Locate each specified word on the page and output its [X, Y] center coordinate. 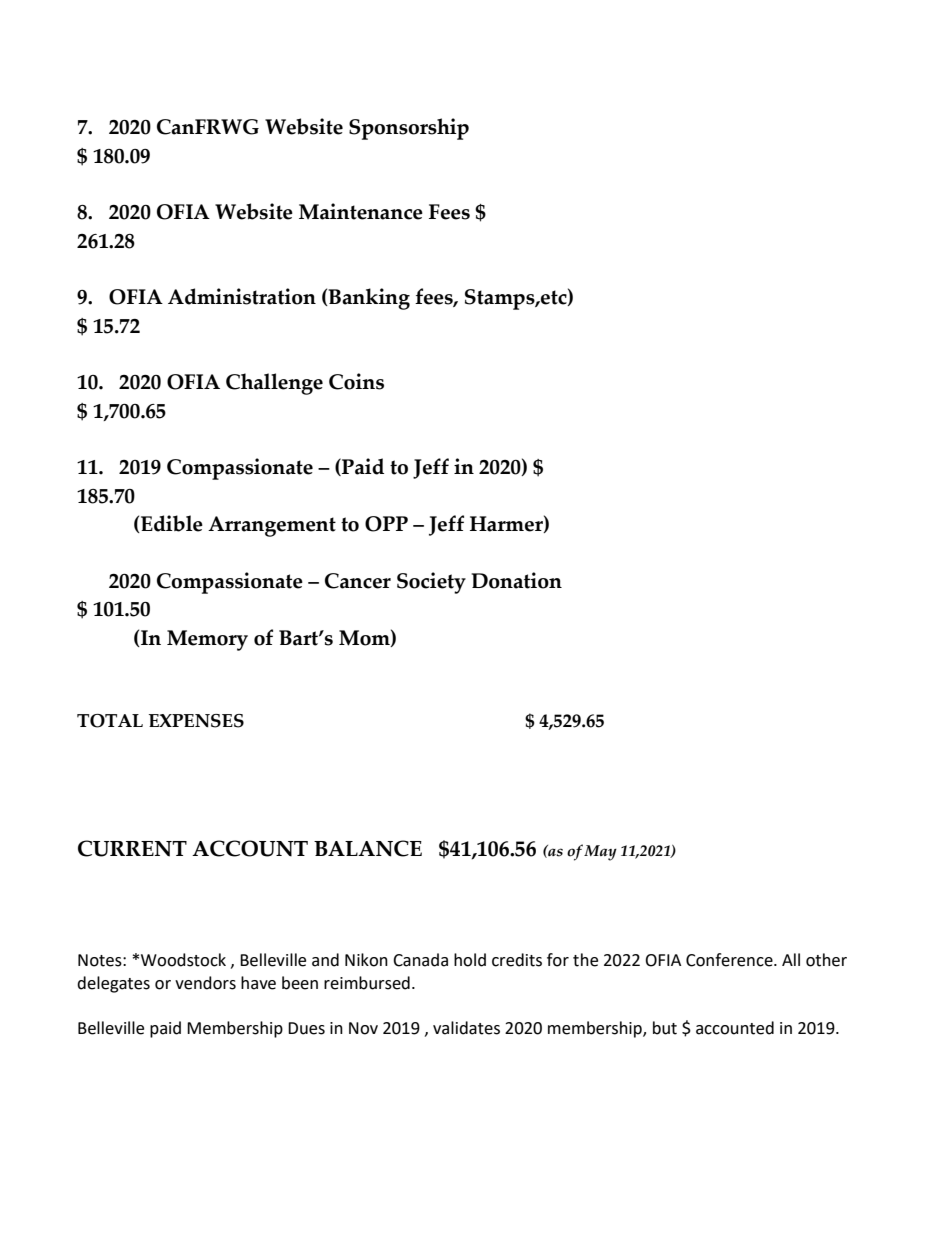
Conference [730, 960]
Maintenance [361, 211]
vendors [205, 983]
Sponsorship [409, 129]
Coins [356, 381]
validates [466, 1028]
